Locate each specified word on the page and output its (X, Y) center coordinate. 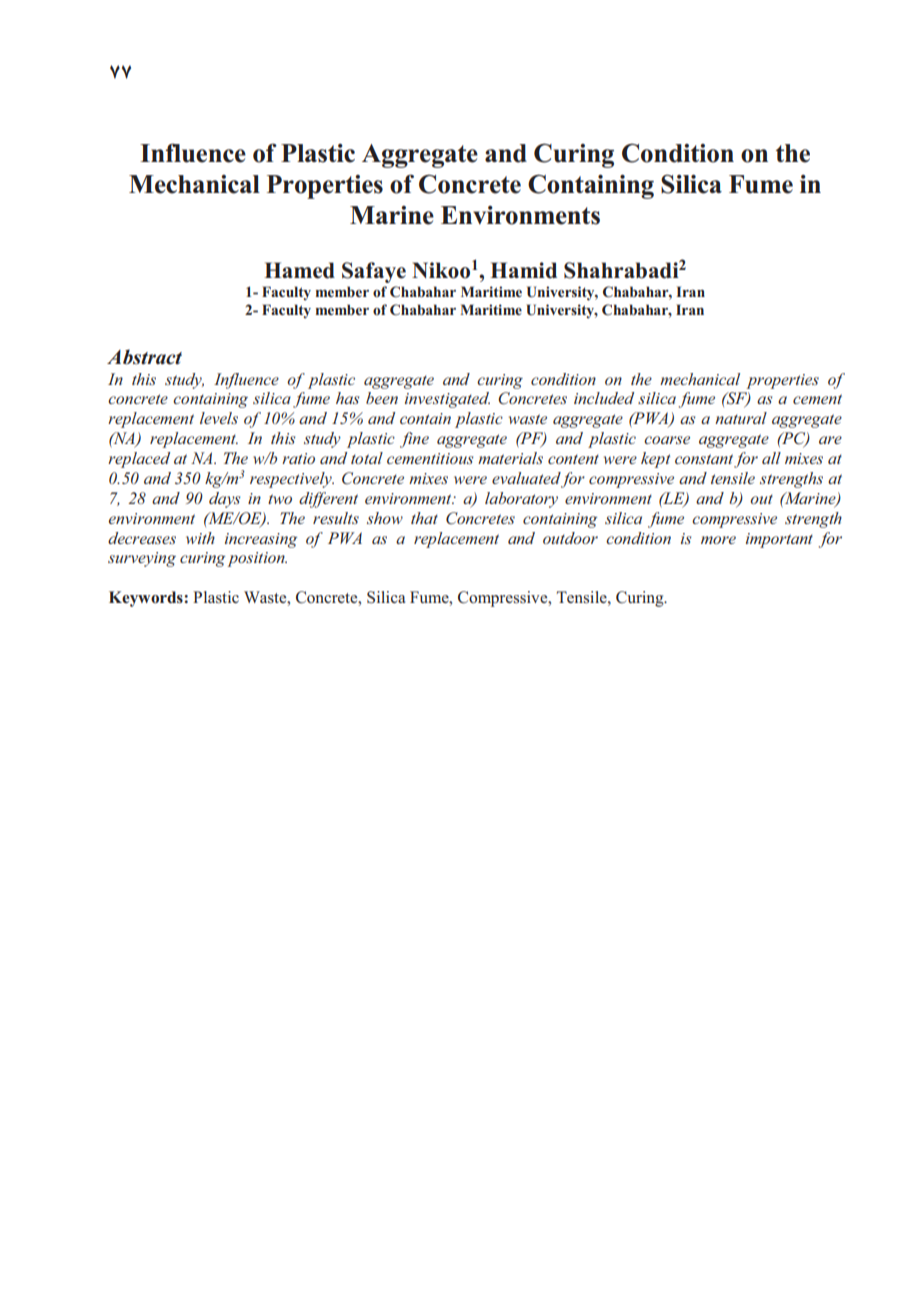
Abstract (144, 357)
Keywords (147, 599)
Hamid (523, 270)
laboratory (521, 500)
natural (741, 418)
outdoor (570, 538)
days (224, 500)
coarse (667, 440)
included (604, 398)
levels (219, 418)
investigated (447, 400)
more (718, 540)
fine (414, 440)
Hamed (299, 270)
